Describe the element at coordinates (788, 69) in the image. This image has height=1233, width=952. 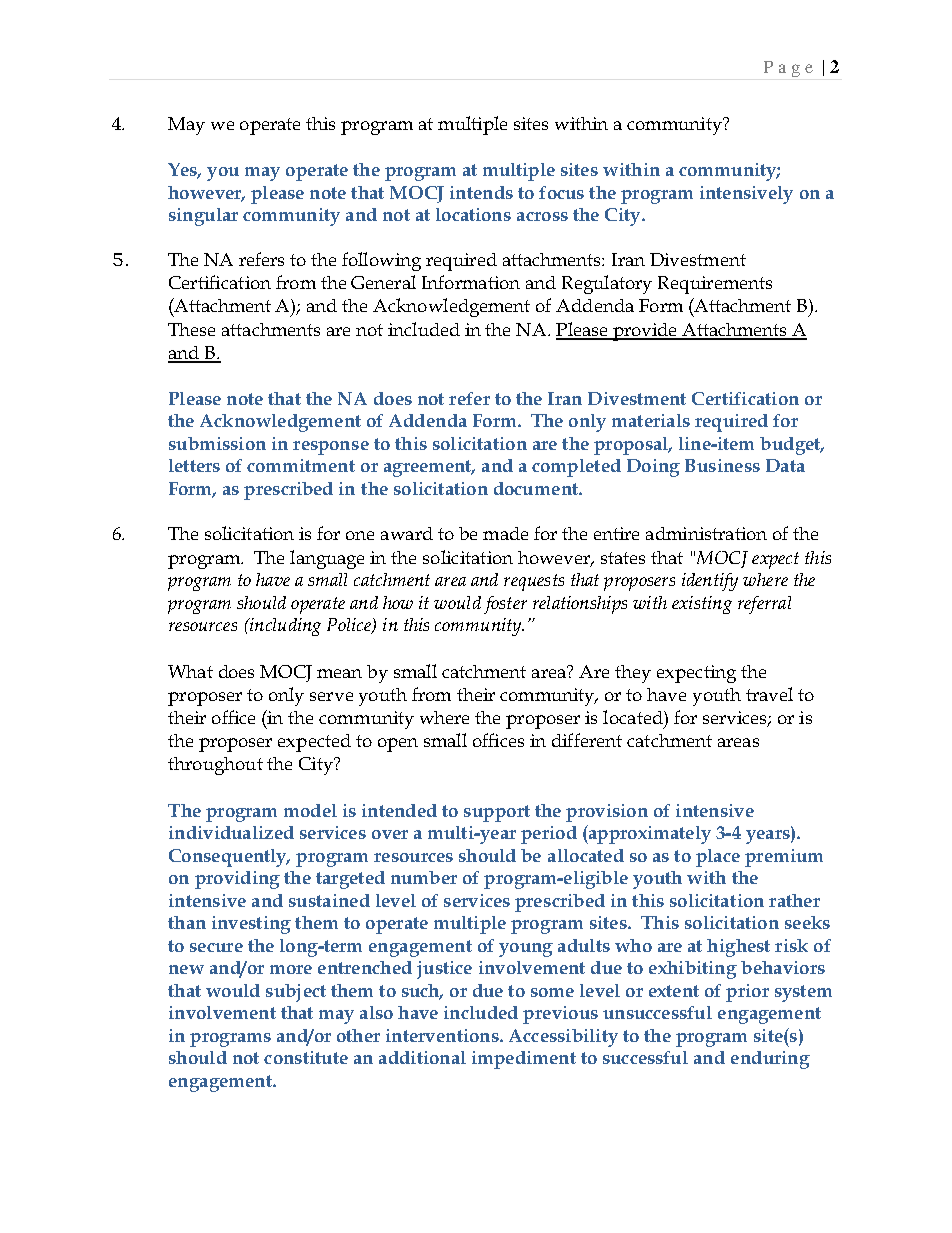
I see `Page` at that location.
